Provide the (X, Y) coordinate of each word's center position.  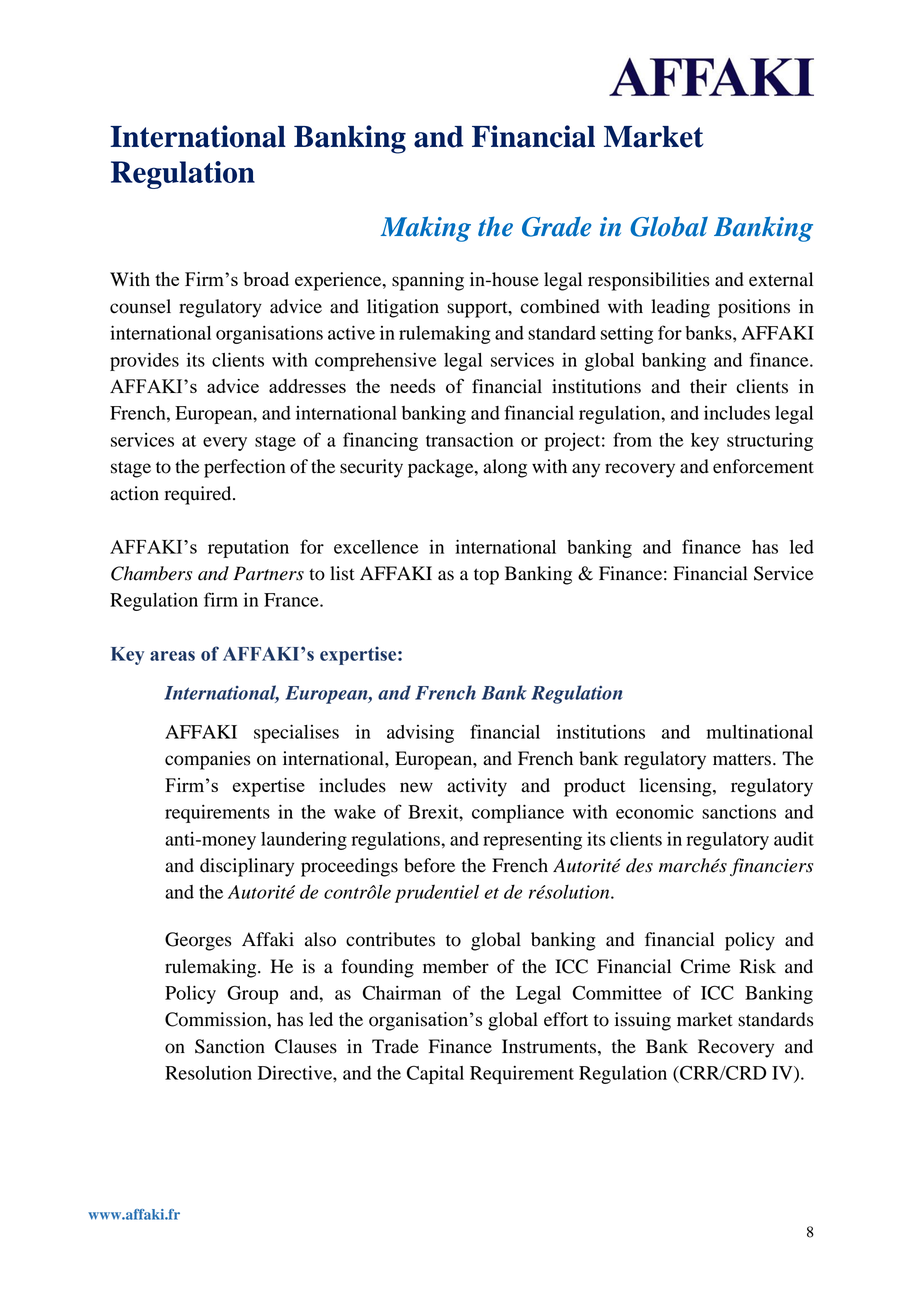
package (442, 468)
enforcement (763, 466)
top (486, 576)
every (225, 444)
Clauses (306, 1046)
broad (266, 279)
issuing (643, 1021)
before (429, 865)
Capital (435, 1074)
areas (172, 656)
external (781, 279)
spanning (428, 281)
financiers (771, 867)
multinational (760, 732)
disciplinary (247, 867)
